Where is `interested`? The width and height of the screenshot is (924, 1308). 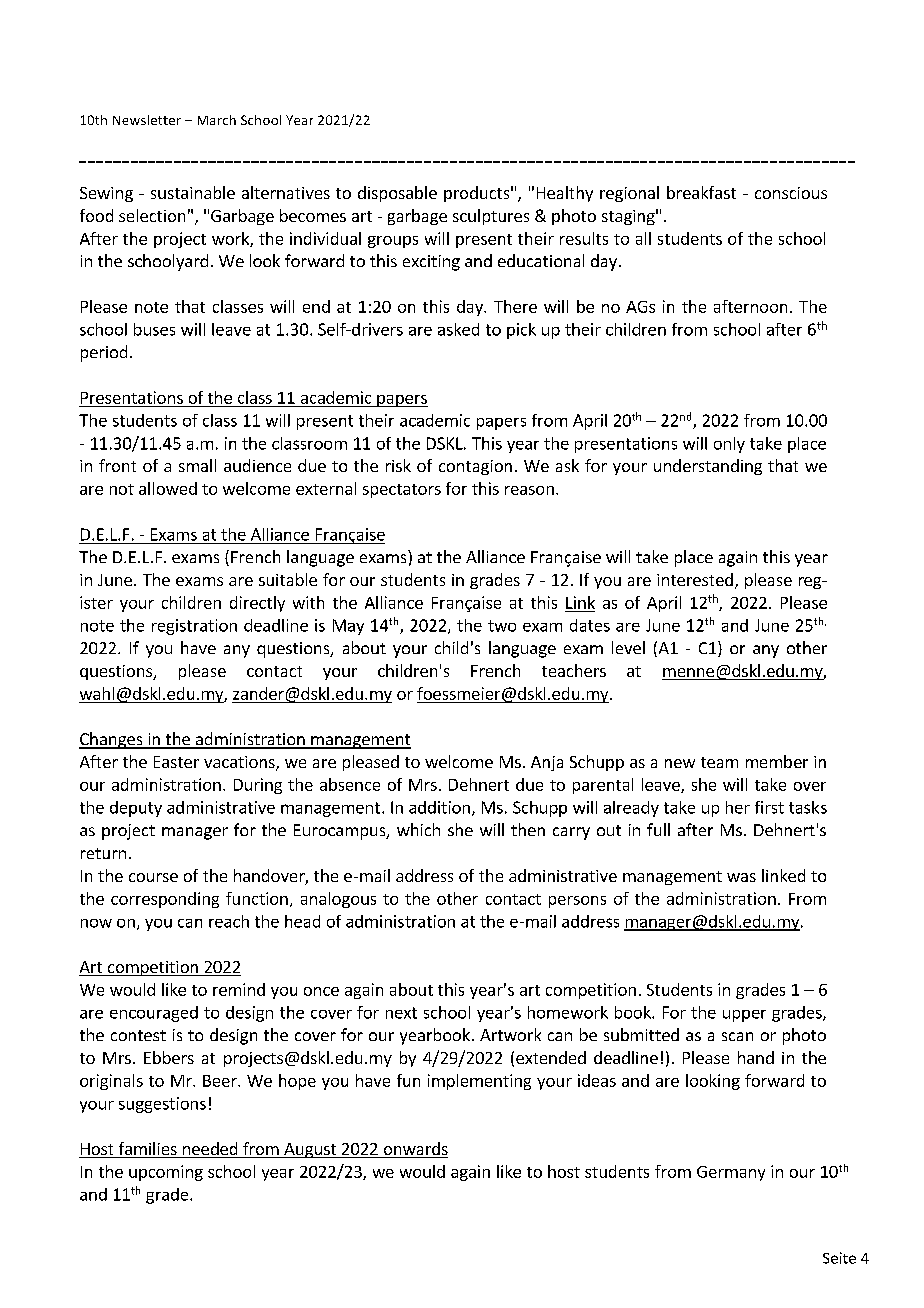 interested is located at coordinates (695, 579).
